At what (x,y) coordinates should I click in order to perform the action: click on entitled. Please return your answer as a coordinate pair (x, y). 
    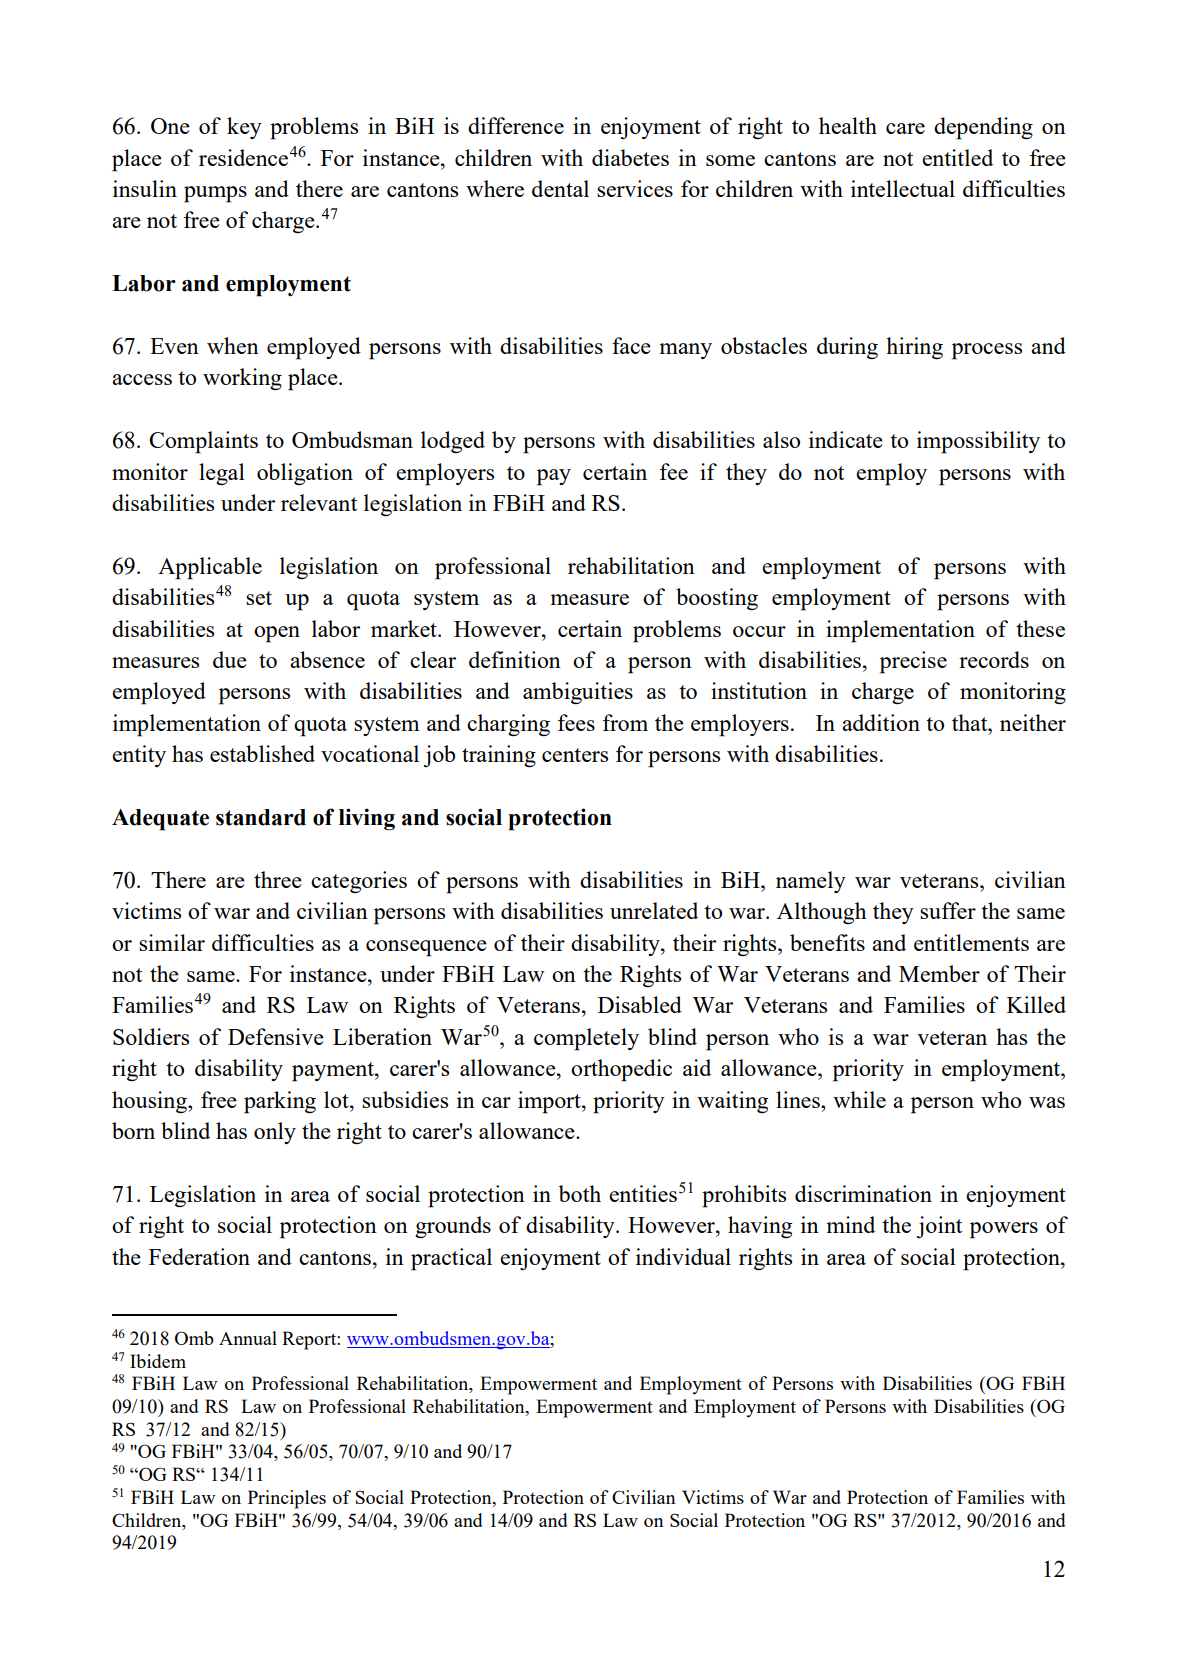
    Looking at the image, I should click on (957, 157).
